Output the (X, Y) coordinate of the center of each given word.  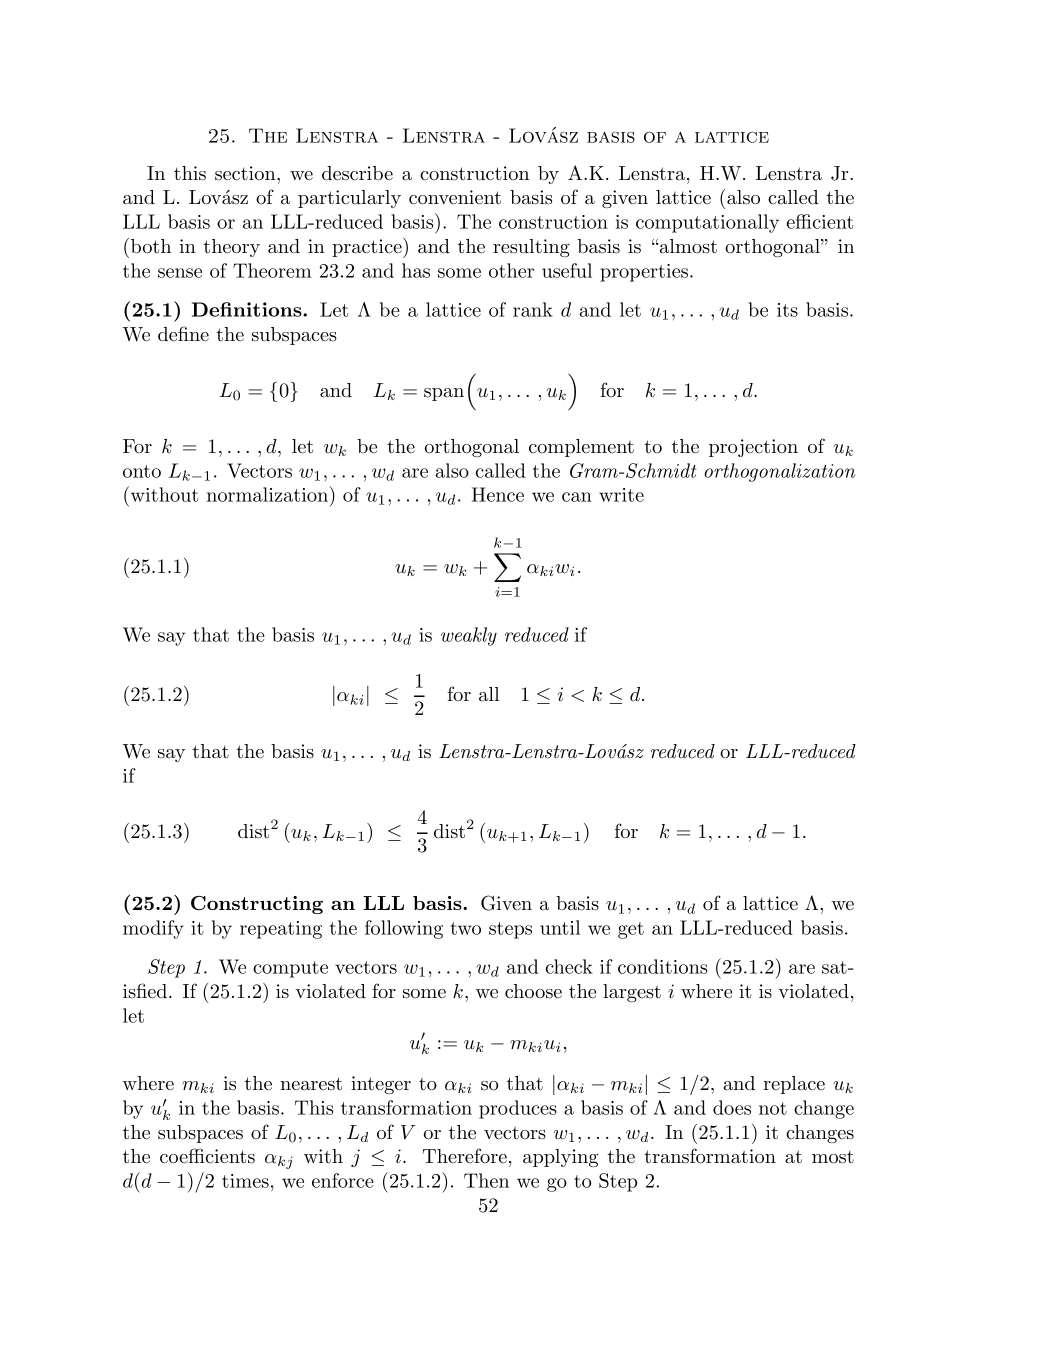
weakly (469, 636)
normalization (269, 494)
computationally (707, 223)
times (245, 1181)
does (732, 1107)
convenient (455, 197)
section (246, 173)
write (621, 495)
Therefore (464, 1156)
